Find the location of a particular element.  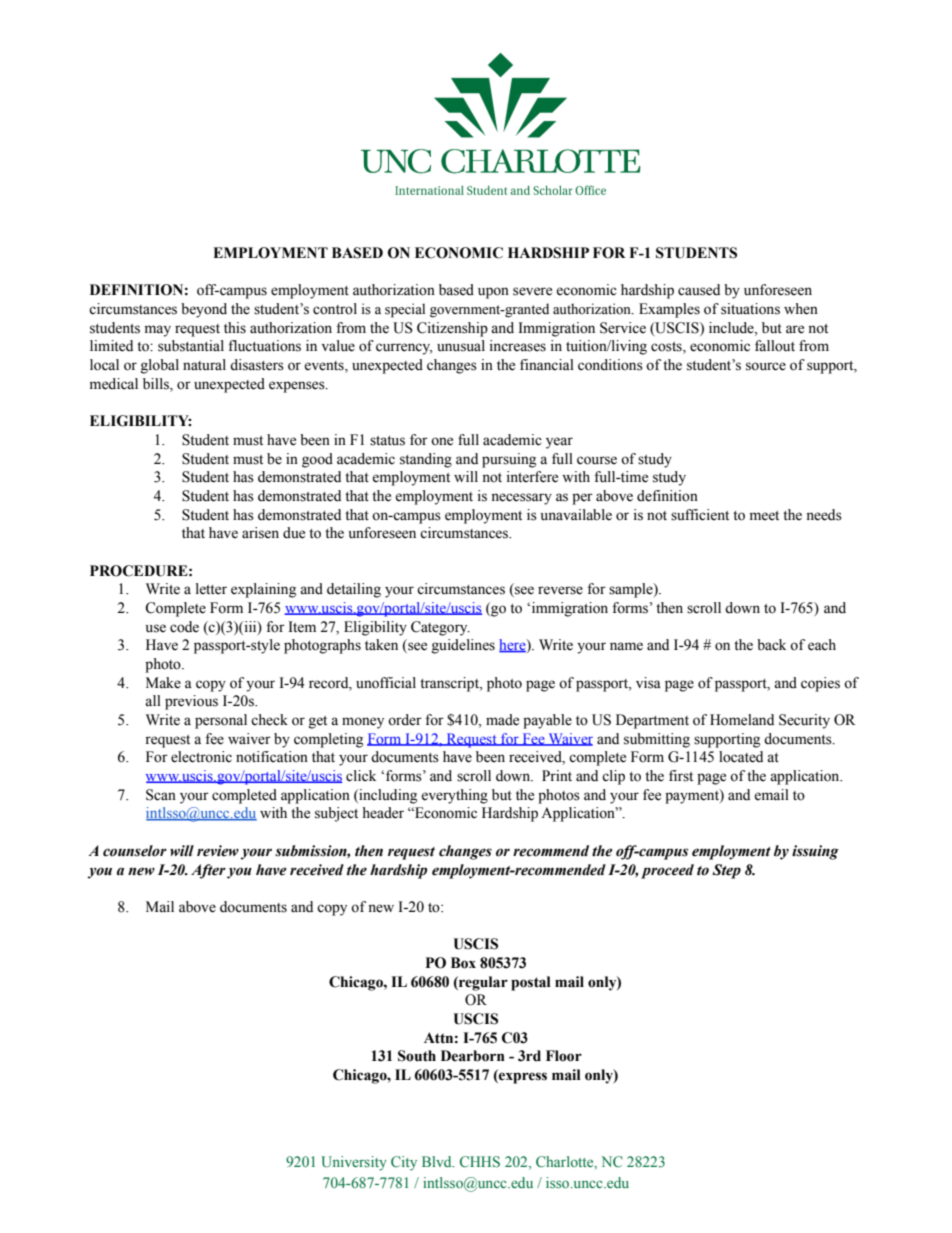

everything is located at coordinates (454, 796).
